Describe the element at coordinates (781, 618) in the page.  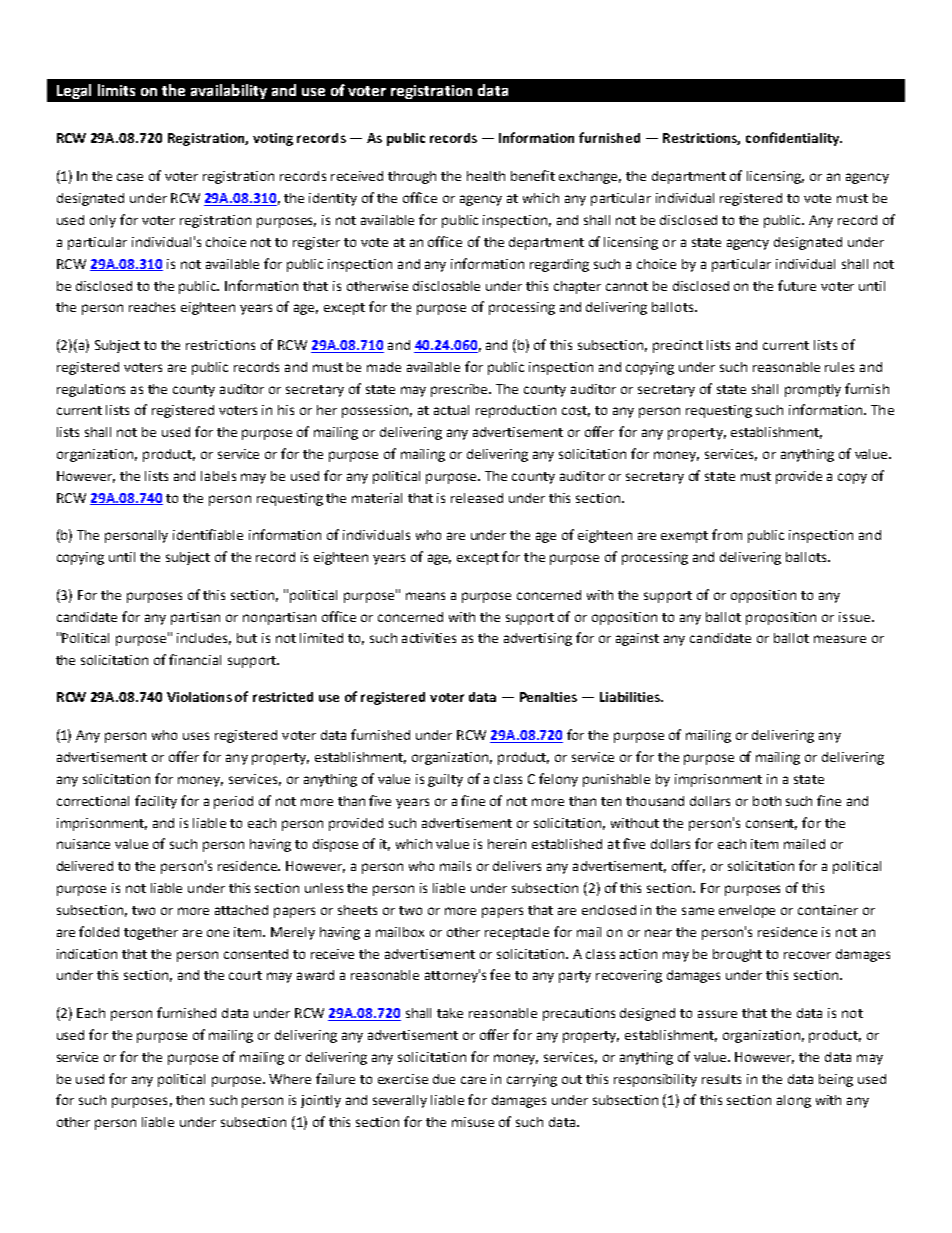
I see `proposition` at that location.
